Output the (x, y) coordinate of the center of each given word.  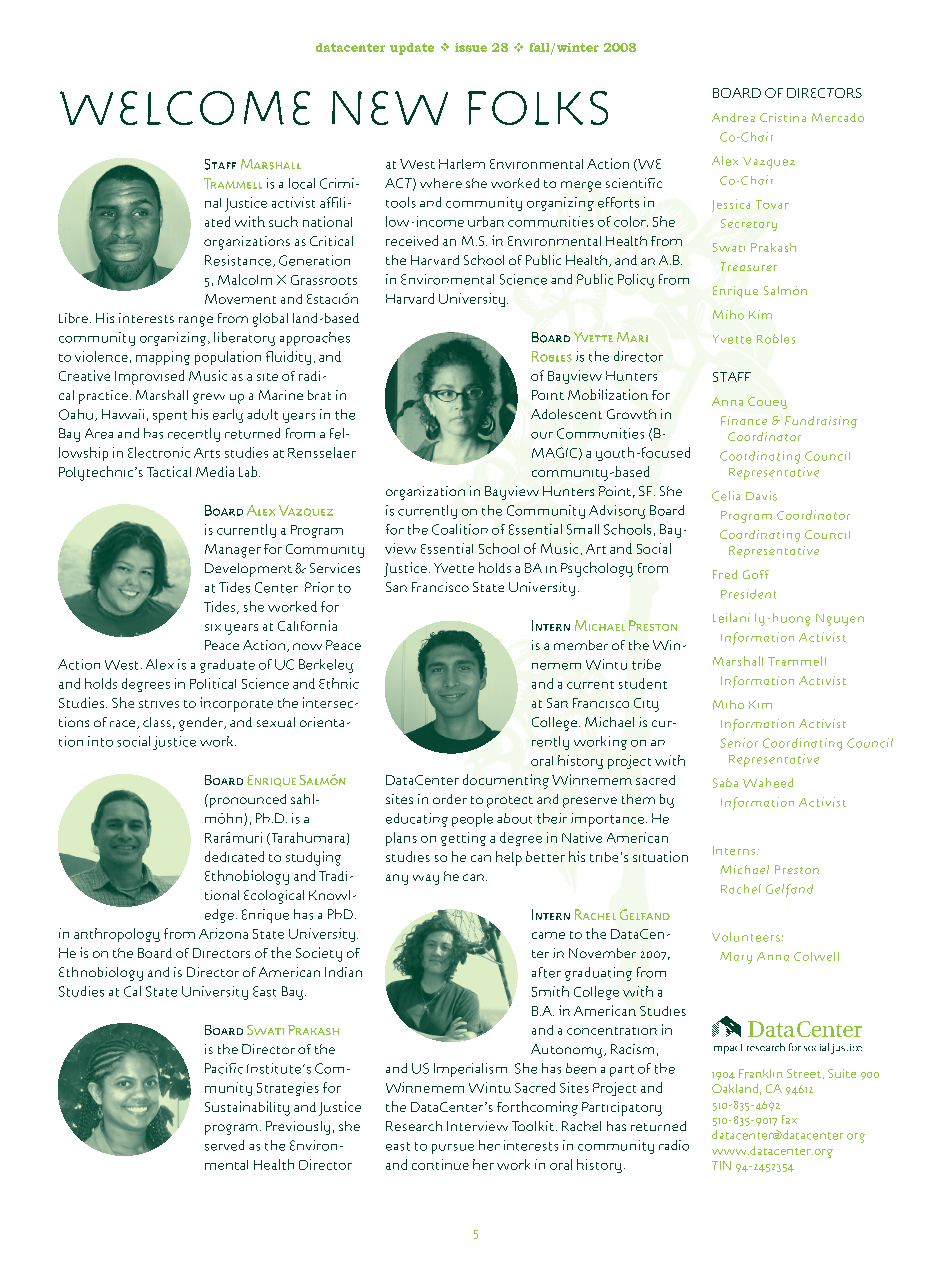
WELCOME (185, 108)
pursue (453, 1149)
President (748, 594)
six (213, 627)
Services (335, 568)
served (224, 1145)
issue (471, 47)
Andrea (733, 117)
